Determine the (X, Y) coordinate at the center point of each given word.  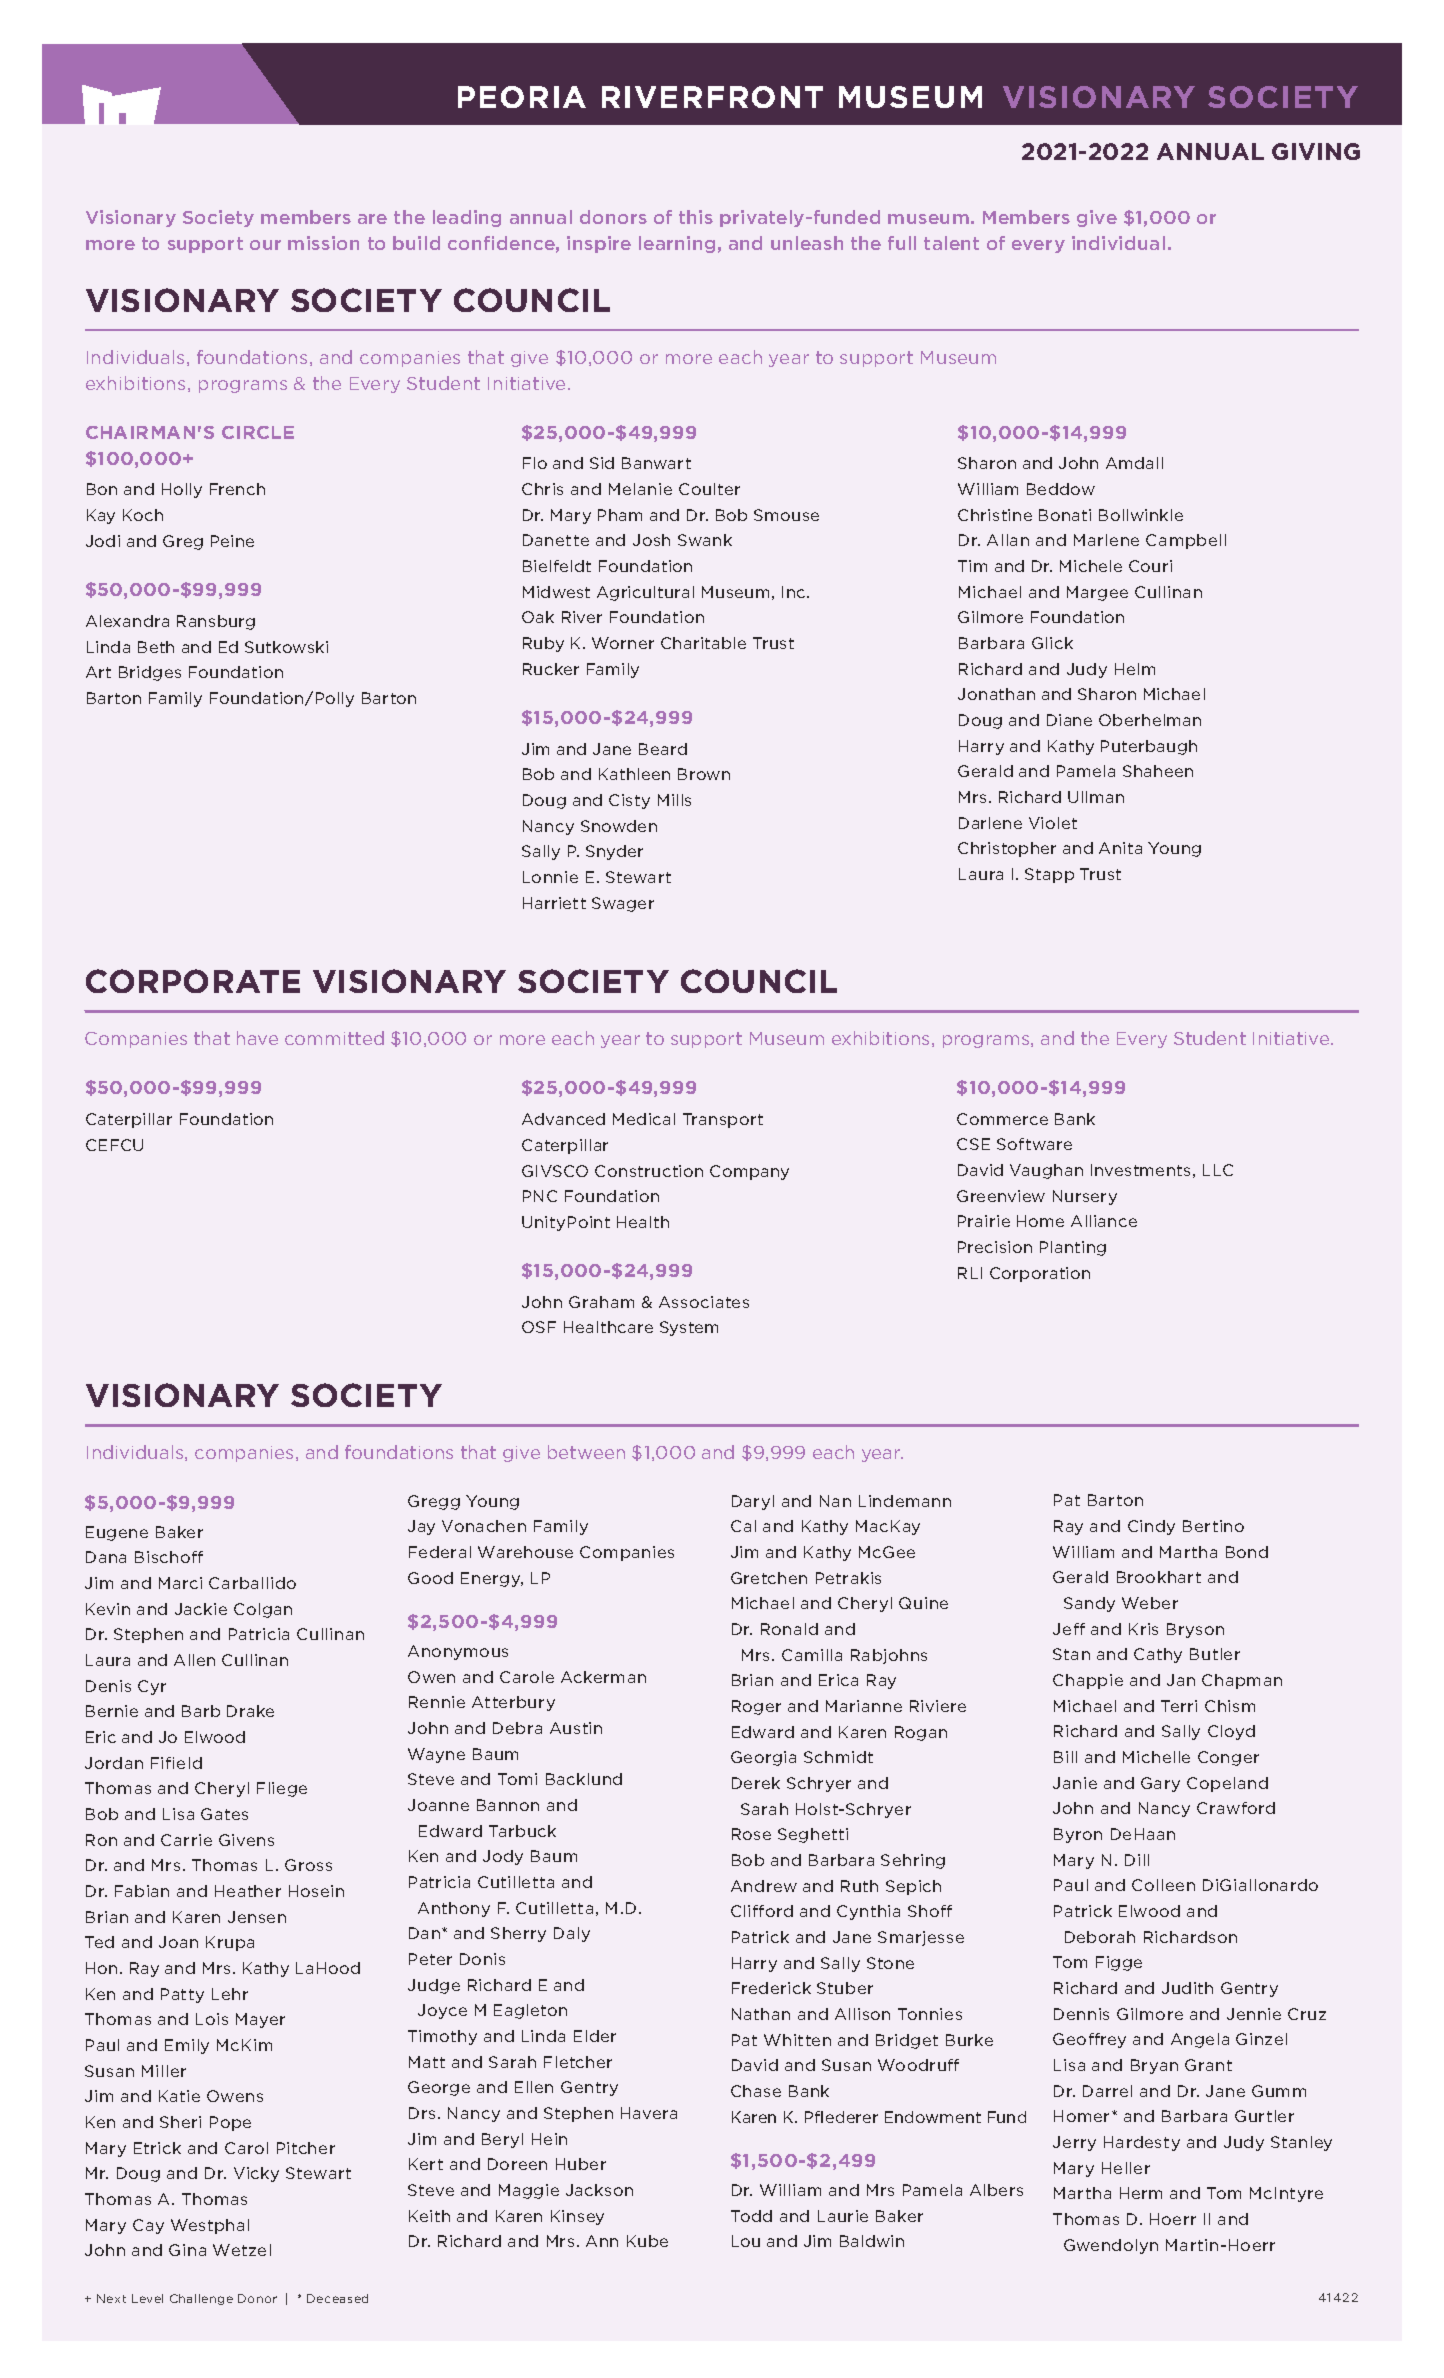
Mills (674, 800)
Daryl (753, 1502)
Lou (746, 2241)
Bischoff (169, 1557)
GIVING (1316, 151)
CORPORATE (193, 981)
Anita (1120, 848)
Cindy (1151, 1527)
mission (323, 243)
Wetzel (242, 2250)
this (696, 217)
